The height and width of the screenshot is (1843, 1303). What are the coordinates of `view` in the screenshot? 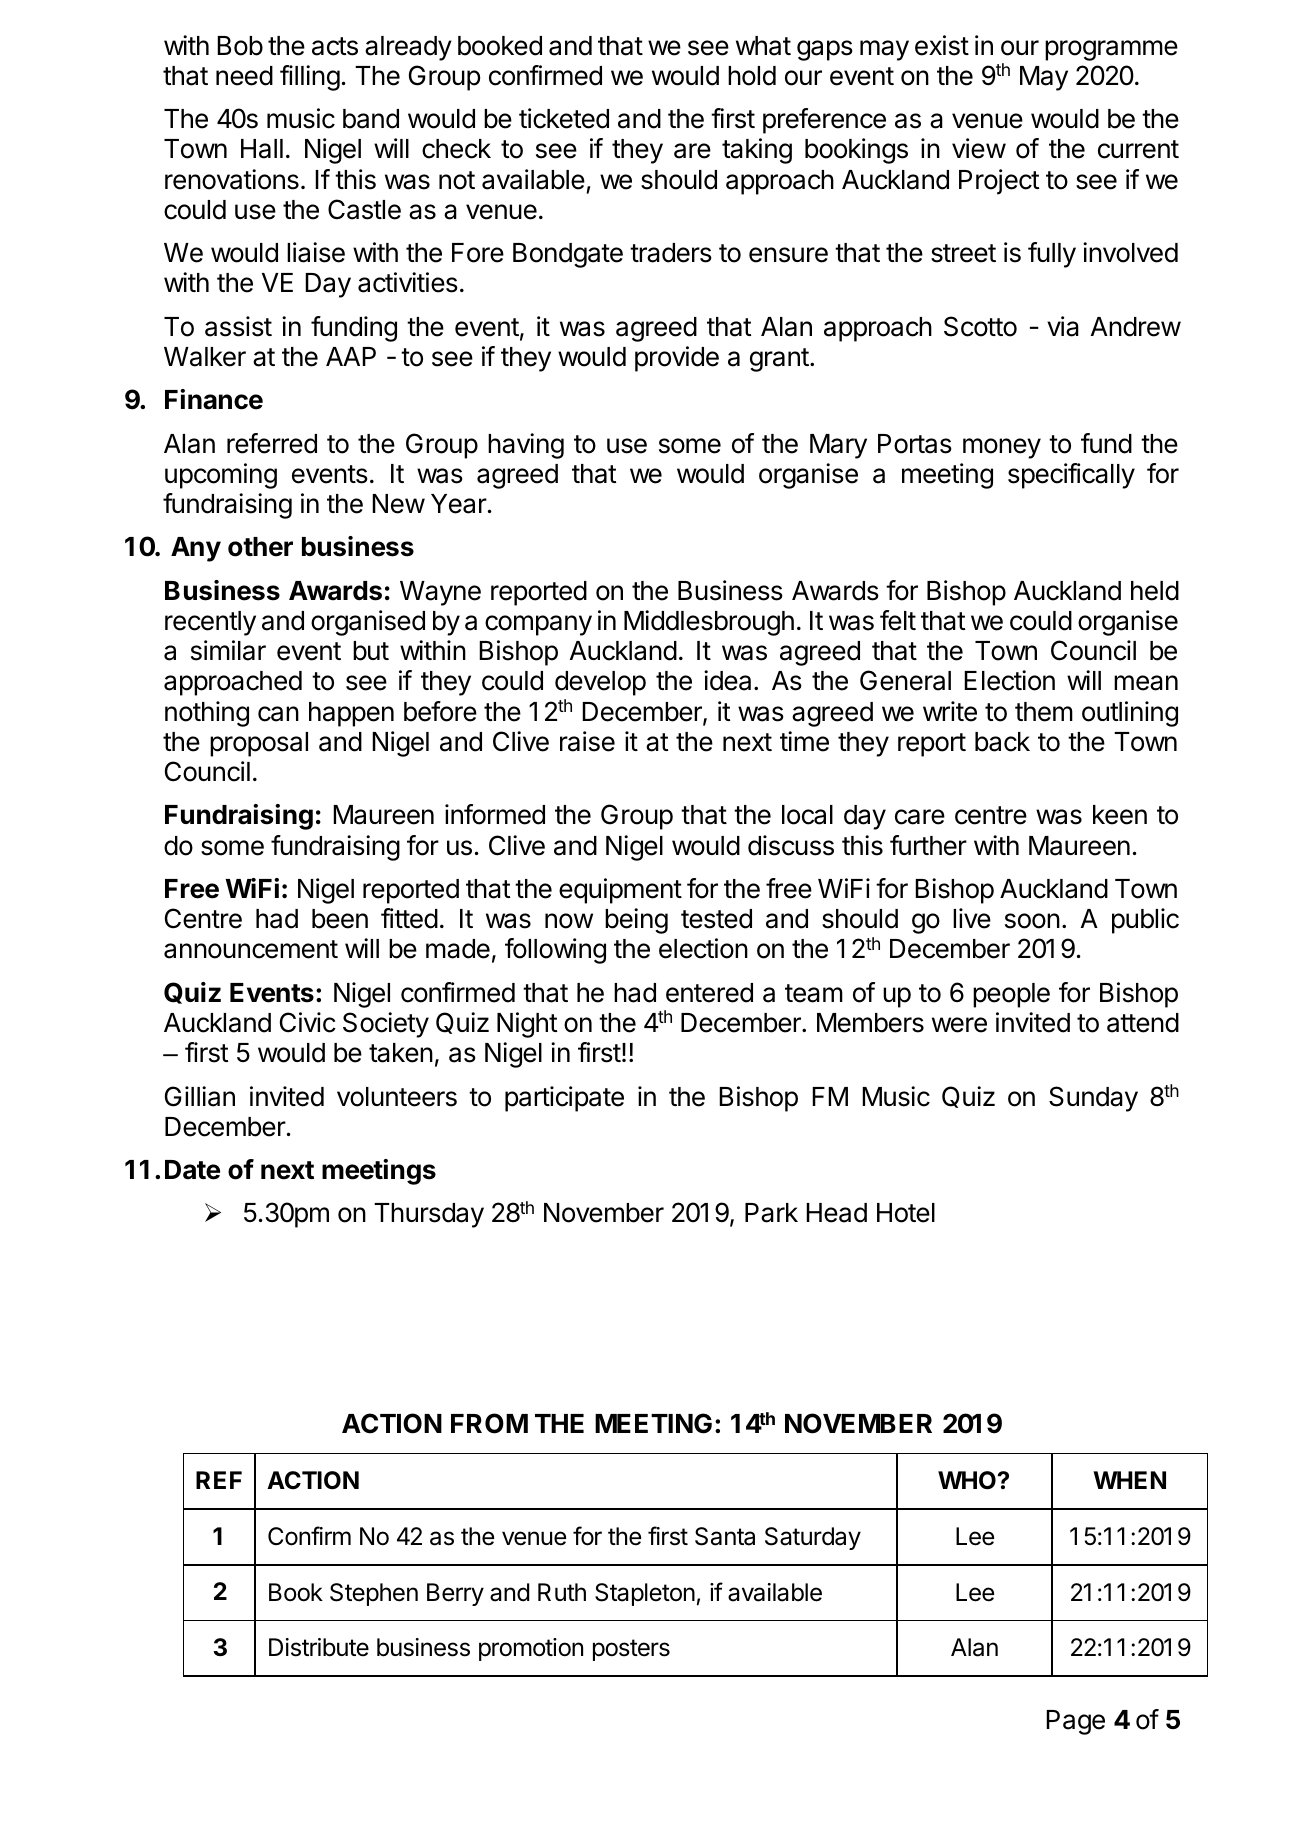 It's located at (979, 148).
